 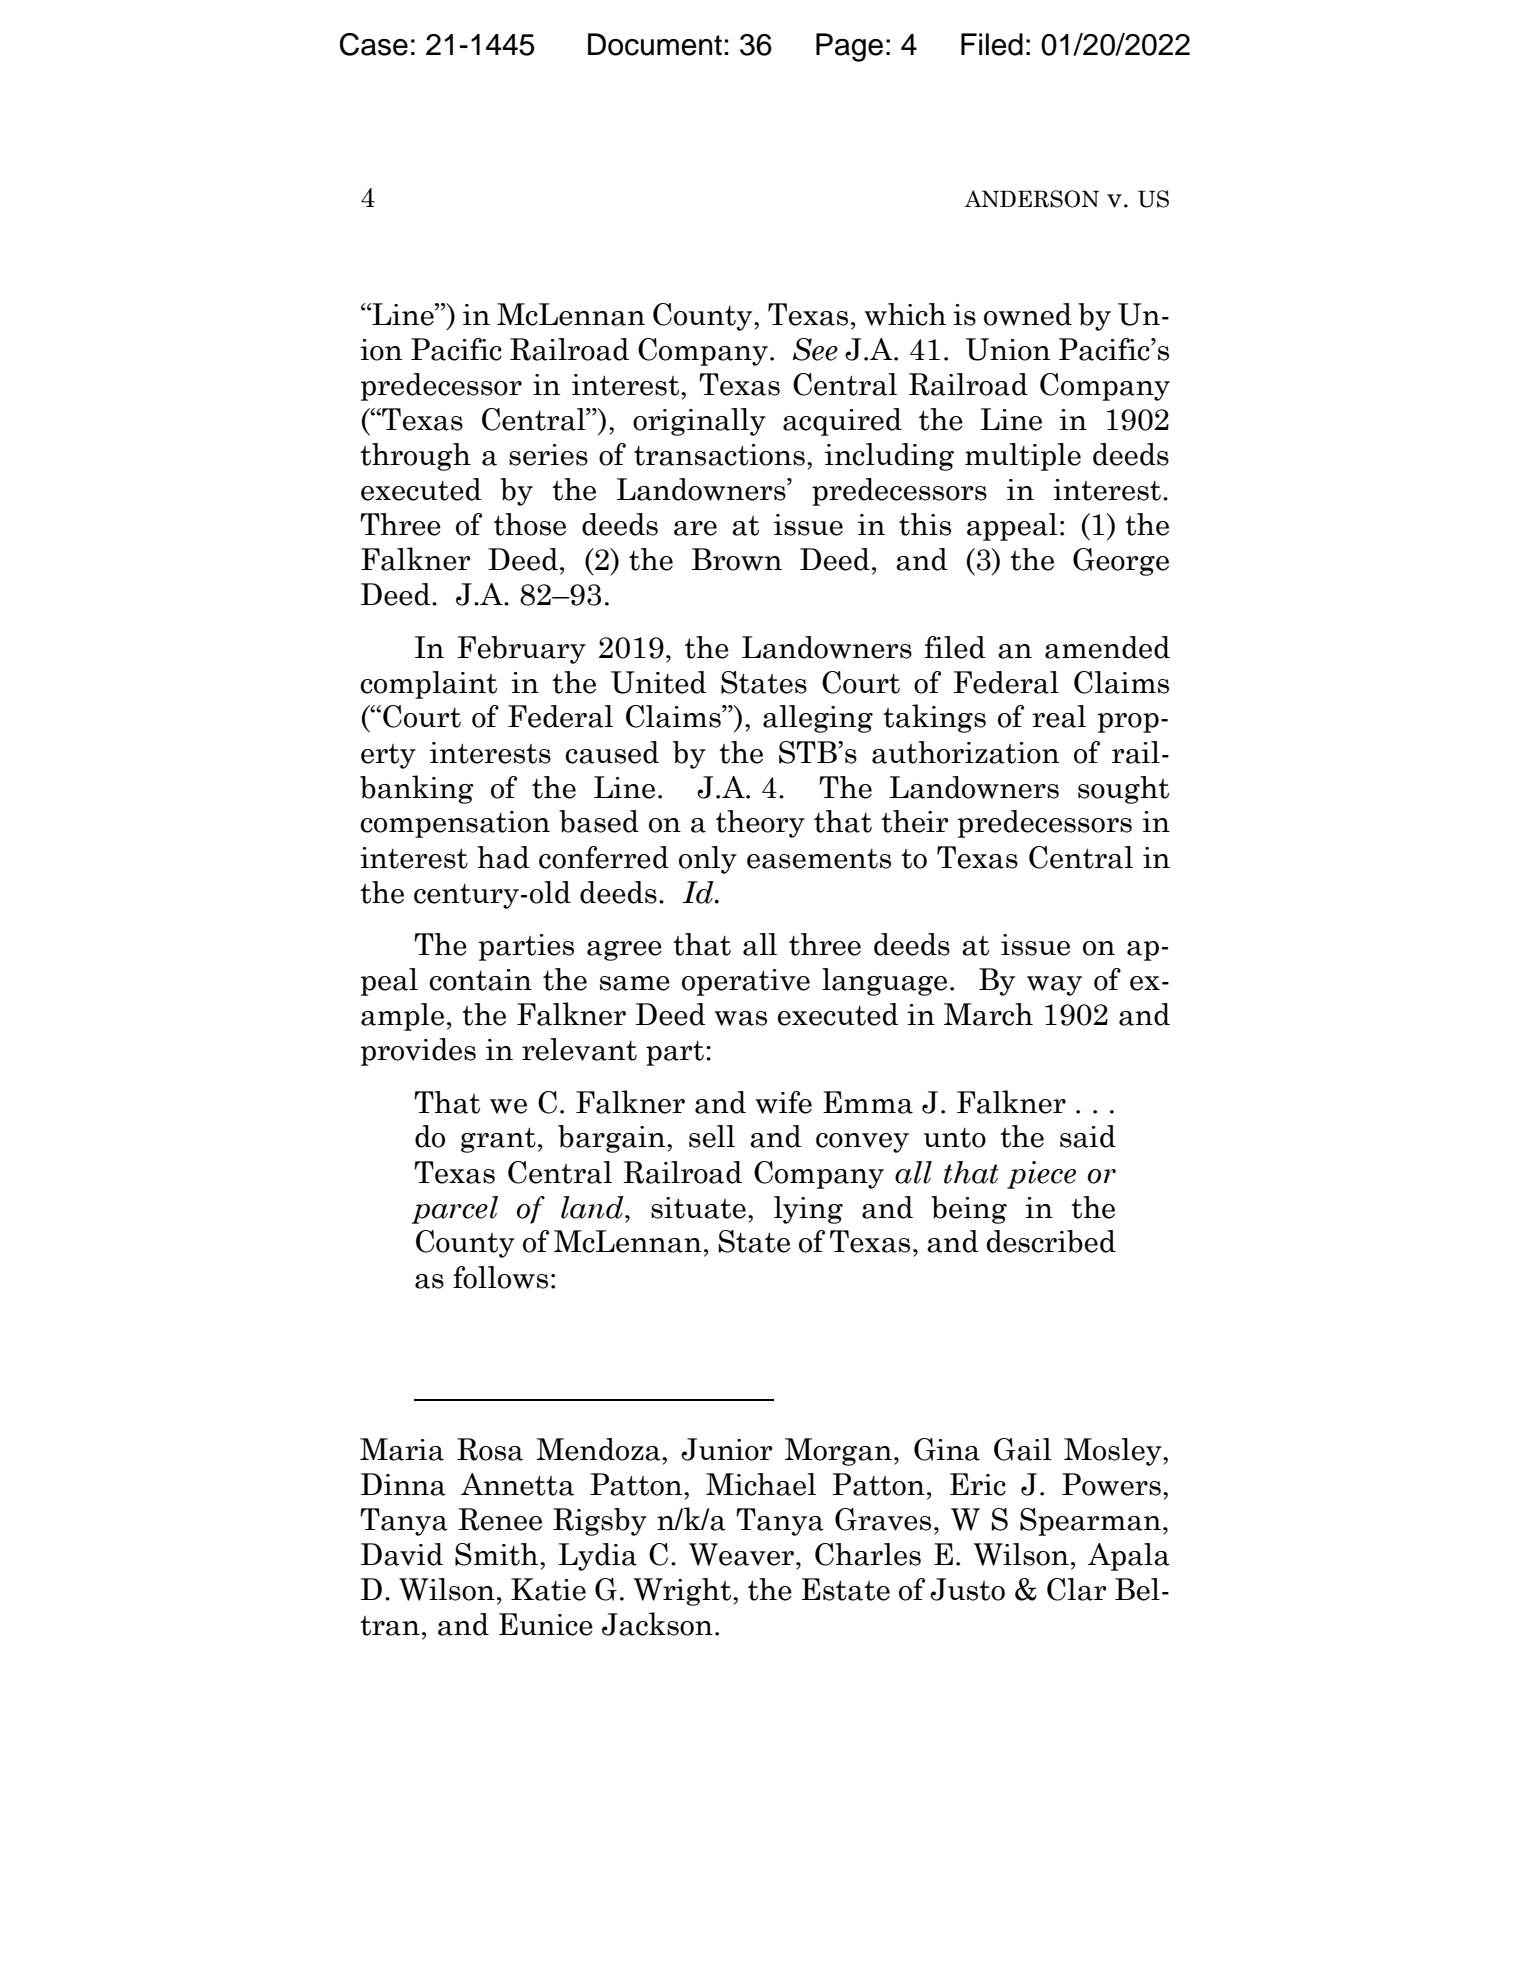 What do you see at coordinates (1121, 562) in the document?
I see `George` at bounding box center [1121, 562].
